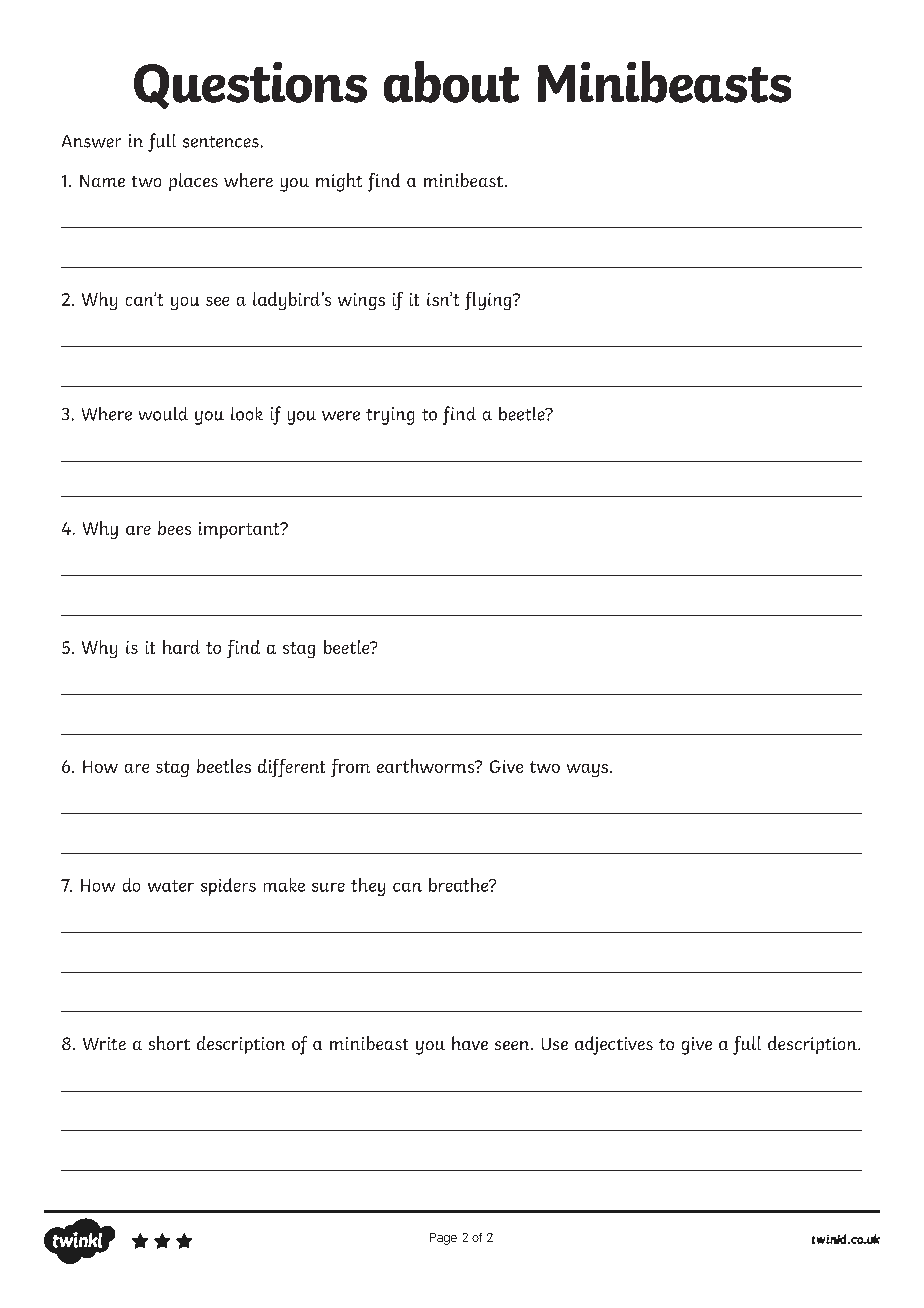 Image resolution: width=924 pixels, height=1308 pixels. What do you see at coordinates (171, 886) in the screenshot?
I see `water` at bounding box center [171, 886].
